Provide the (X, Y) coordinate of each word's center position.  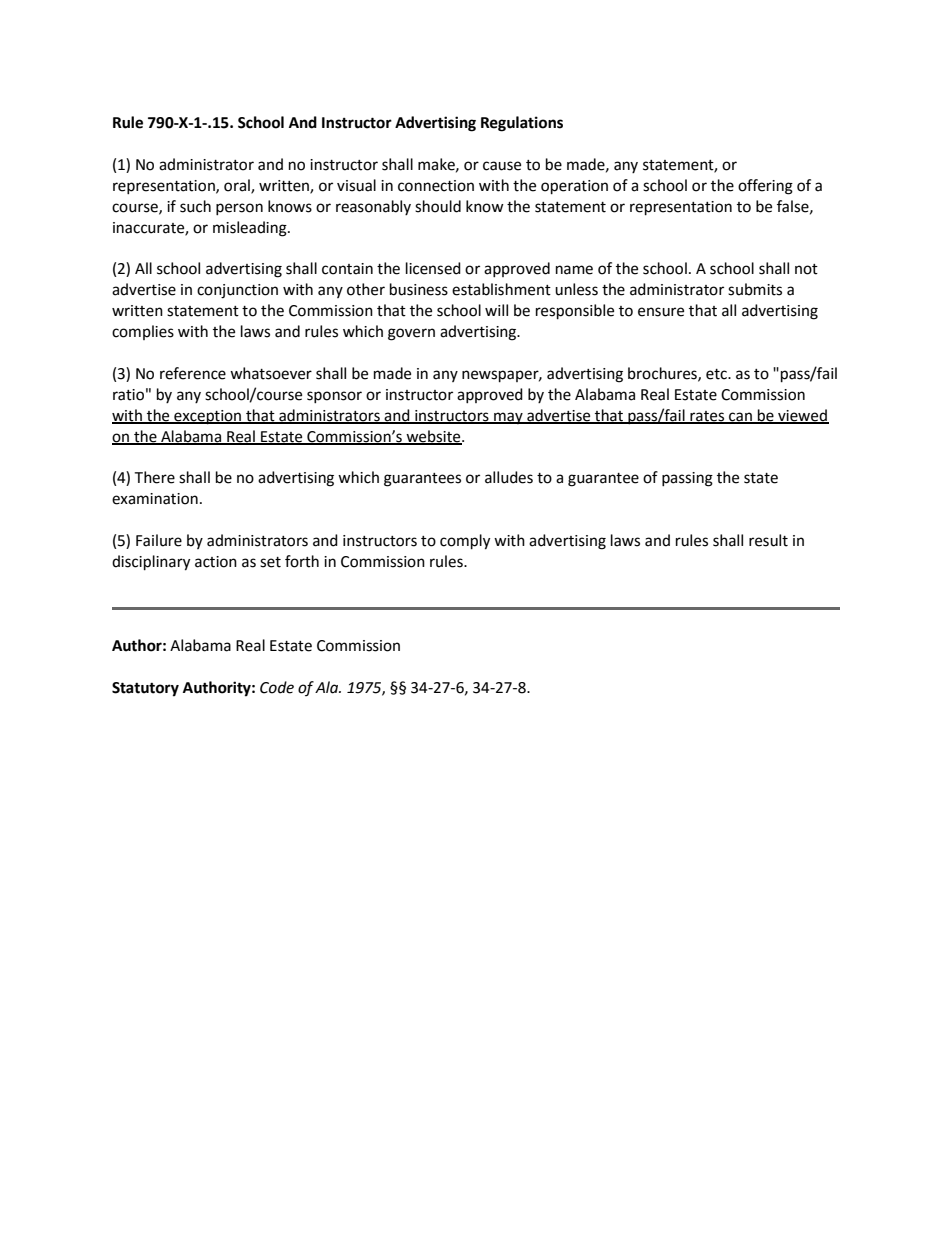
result (768, 540)
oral (238, 186)
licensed (433, 268)
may (508, 418)
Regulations (522, 124)
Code (277, 687)
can (740, 418)
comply (465, 542)
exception (208, 417)
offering (765, 187)
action (216, 562)
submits (755, 289)
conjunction (237, 291)
